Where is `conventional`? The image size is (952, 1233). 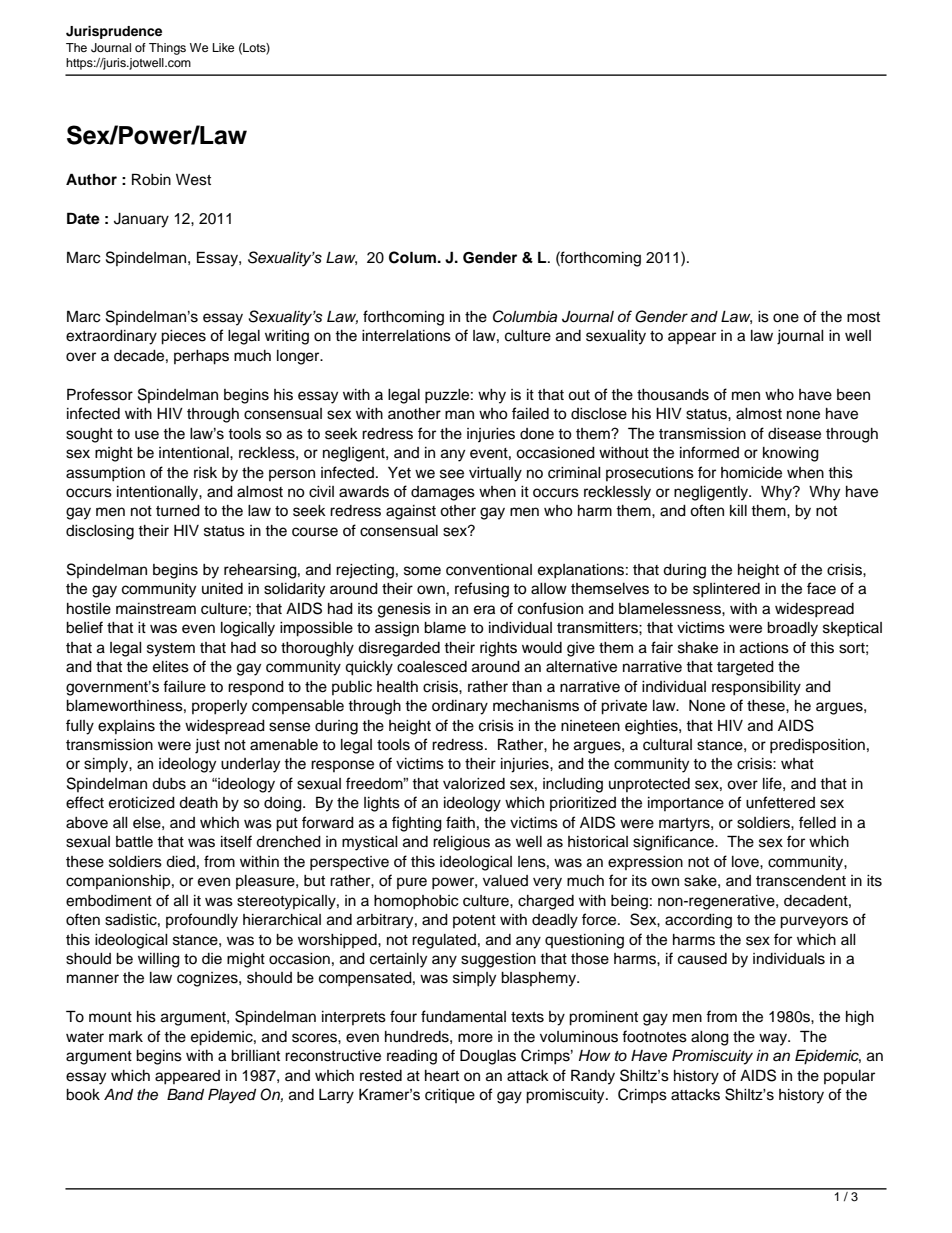 conventional is located at coordinates (489, 570).
